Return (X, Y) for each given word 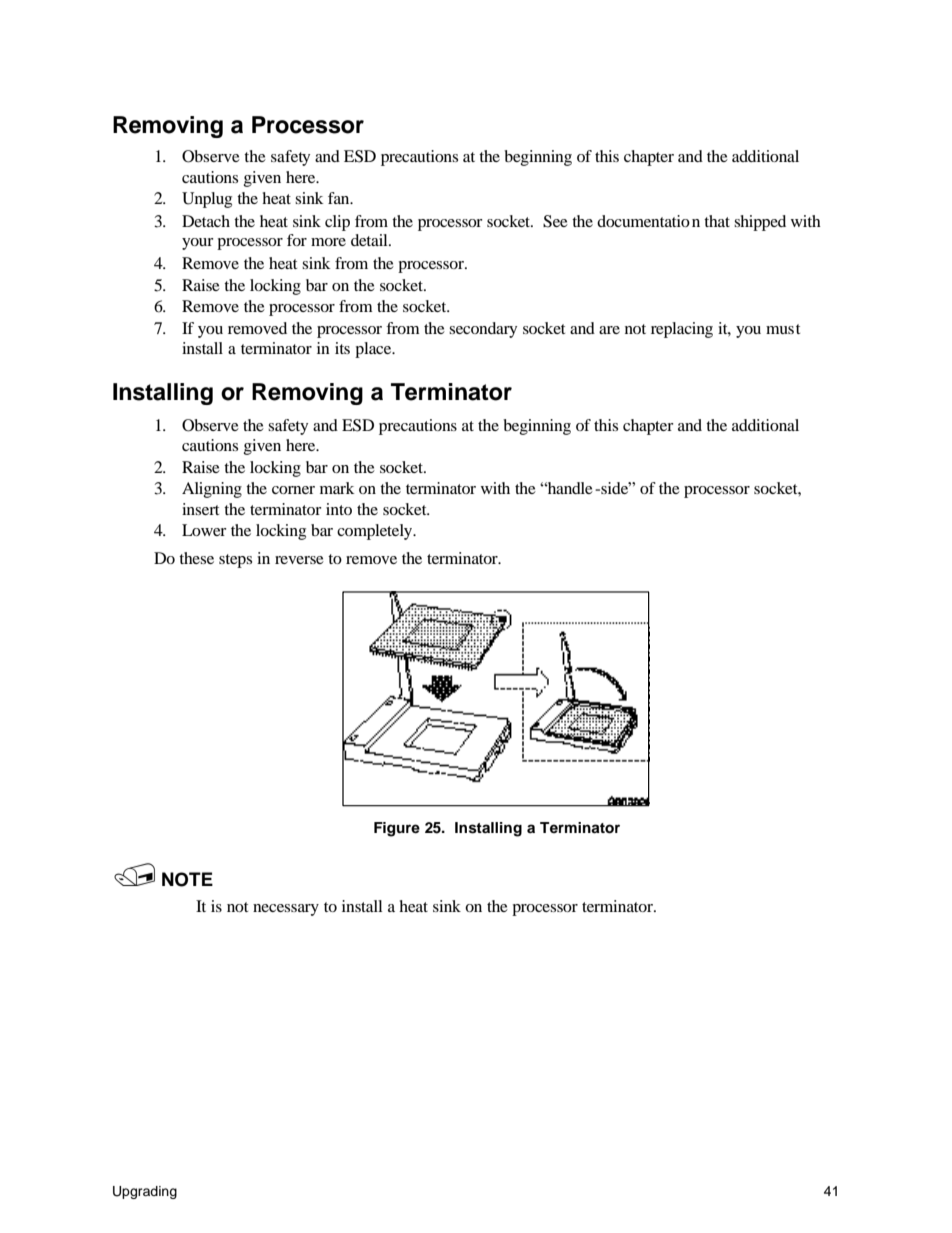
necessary (286, 910)
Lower (204, 530)
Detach (206, 221)
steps (235, 561)
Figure (397, 829)
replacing (682, 330)
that (717, 221)
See (555, 221)
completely (376, 532)
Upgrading (145, 1192)
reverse (299, 560)
